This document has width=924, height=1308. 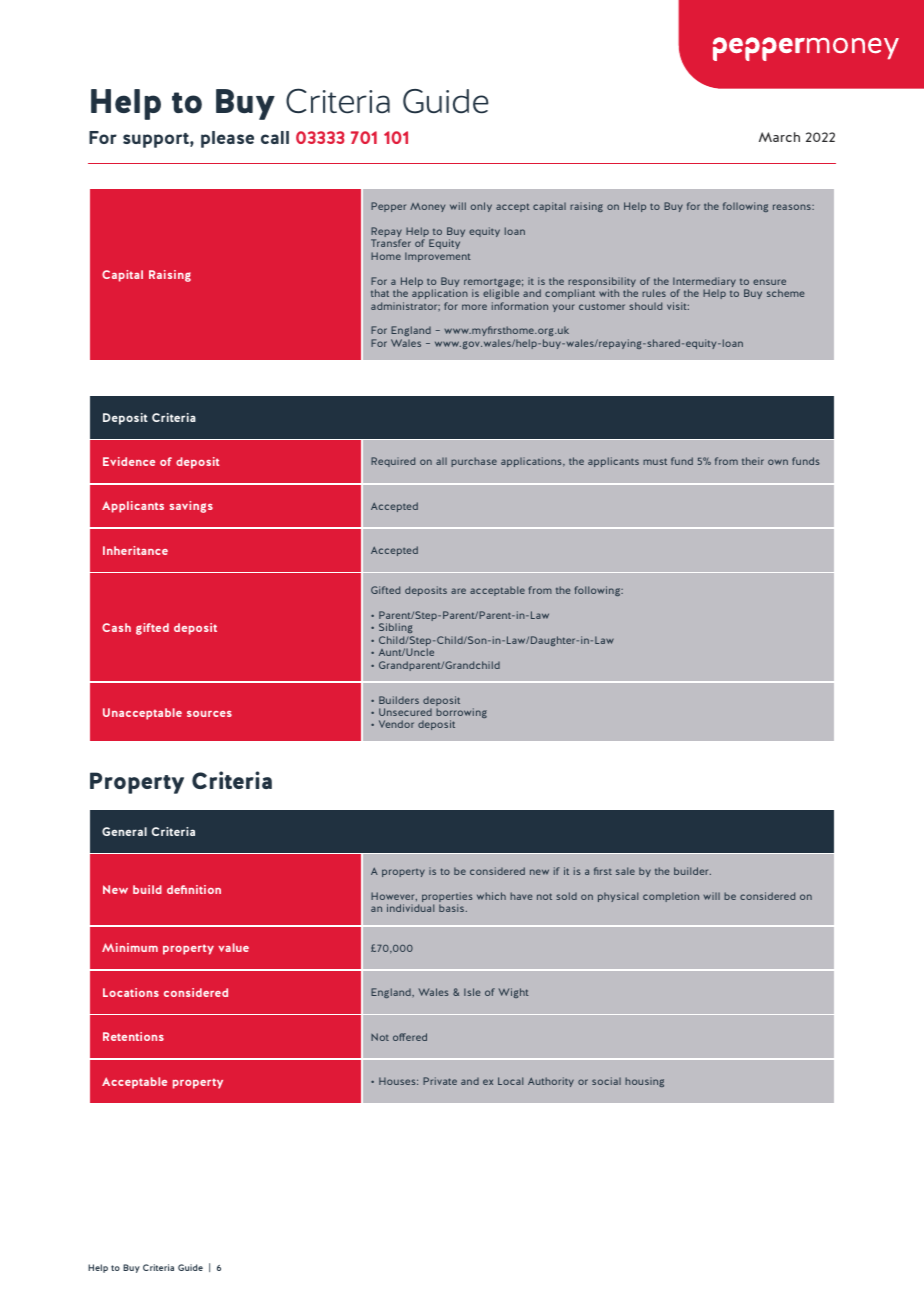 What do you see at coordinates (396, 630) in the document?
I see `Sibling` at bounding box center [396, 630].
